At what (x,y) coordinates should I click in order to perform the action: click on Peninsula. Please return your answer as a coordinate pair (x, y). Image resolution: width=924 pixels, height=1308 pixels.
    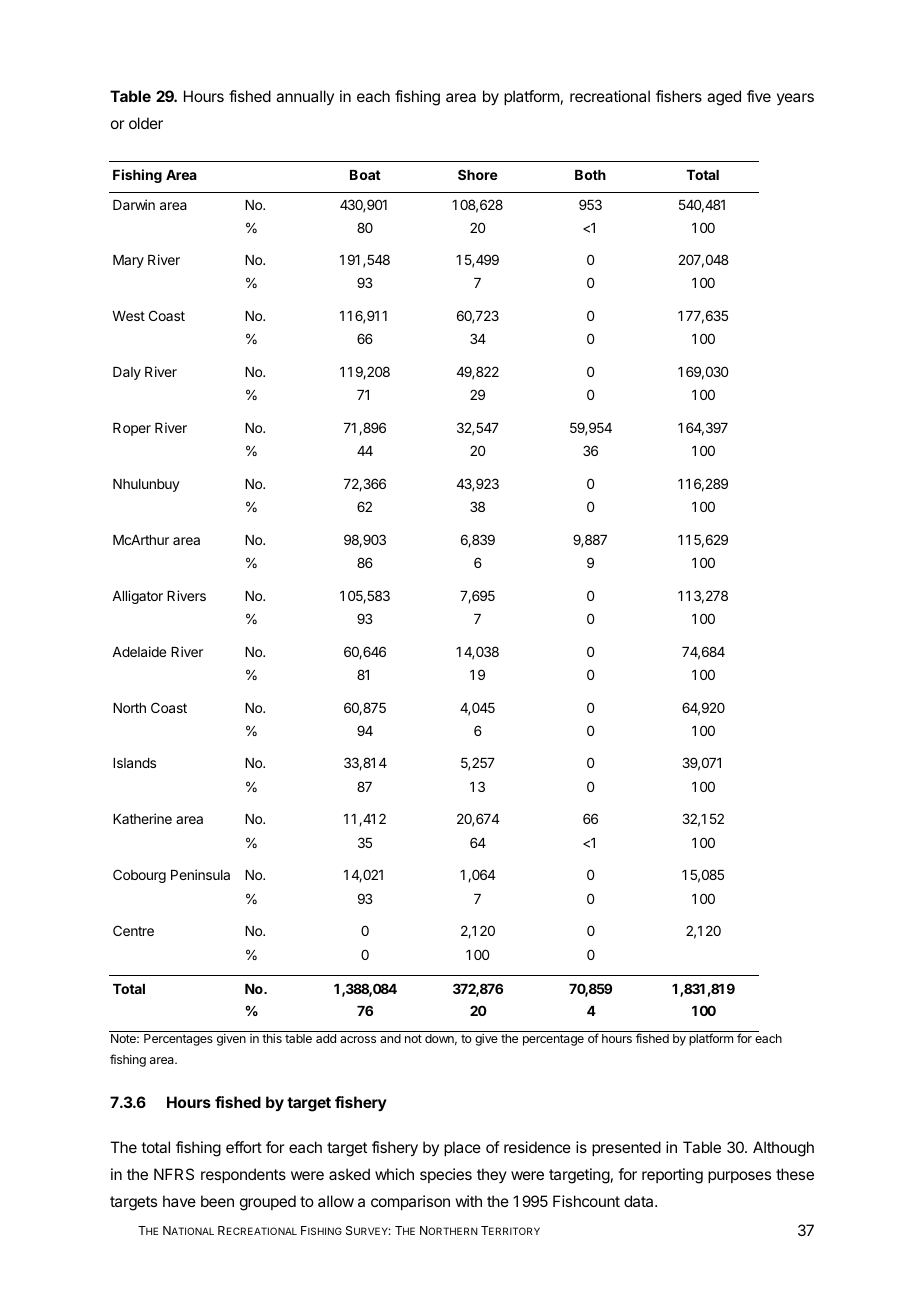
    Looking at the image, I should click on (200, 874).
